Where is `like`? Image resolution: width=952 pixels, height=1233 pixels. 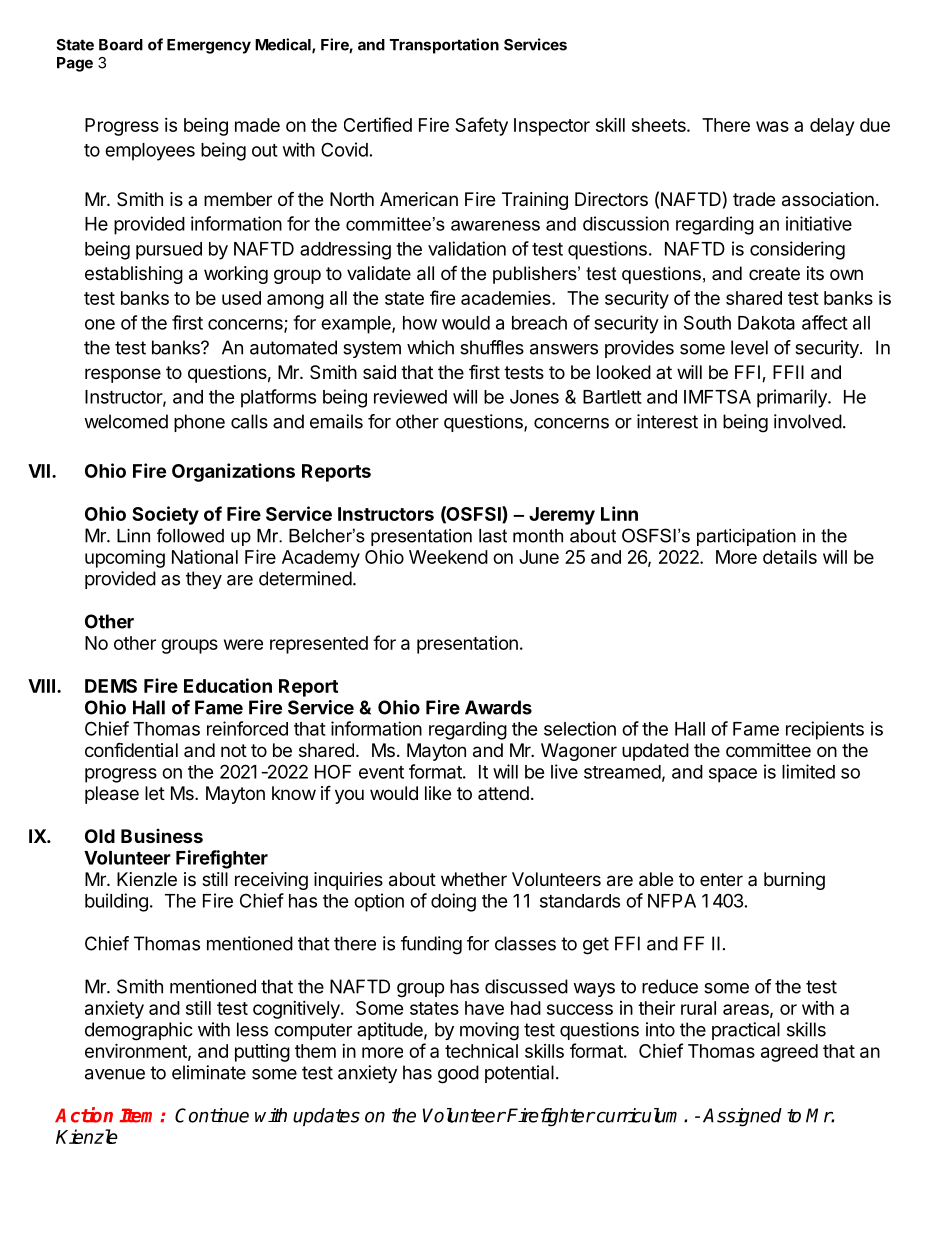 like is located at coordinates (438, 793).
